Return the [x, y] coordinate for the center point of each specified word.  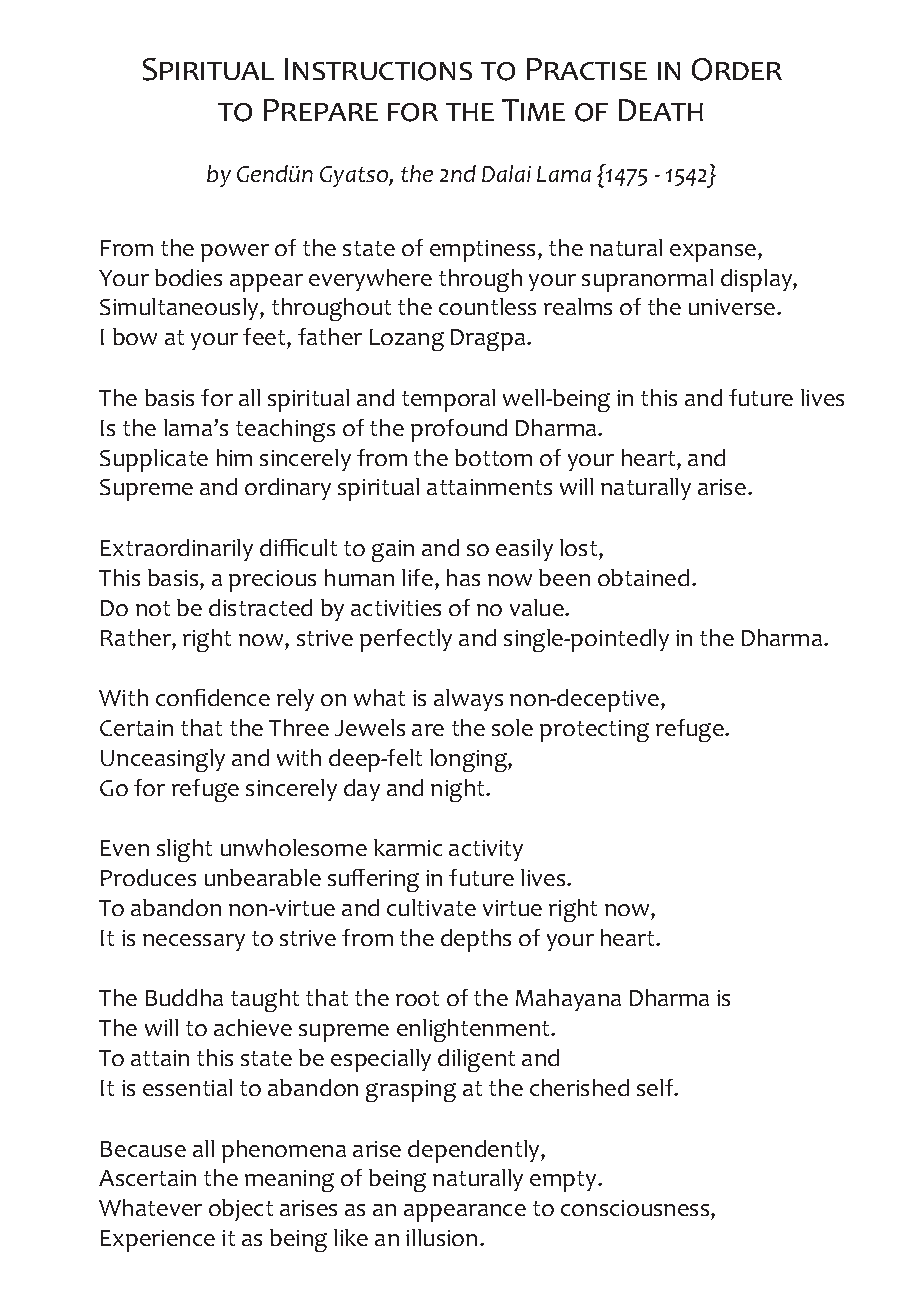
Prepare [321, 110]
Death [661, 110]
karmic [408, 847]
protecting [594, 731]
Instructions [378, 69]
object [241, 1210]
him [234, 457]
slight [184, 850]
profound [459, 430]
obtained [643, 577]
